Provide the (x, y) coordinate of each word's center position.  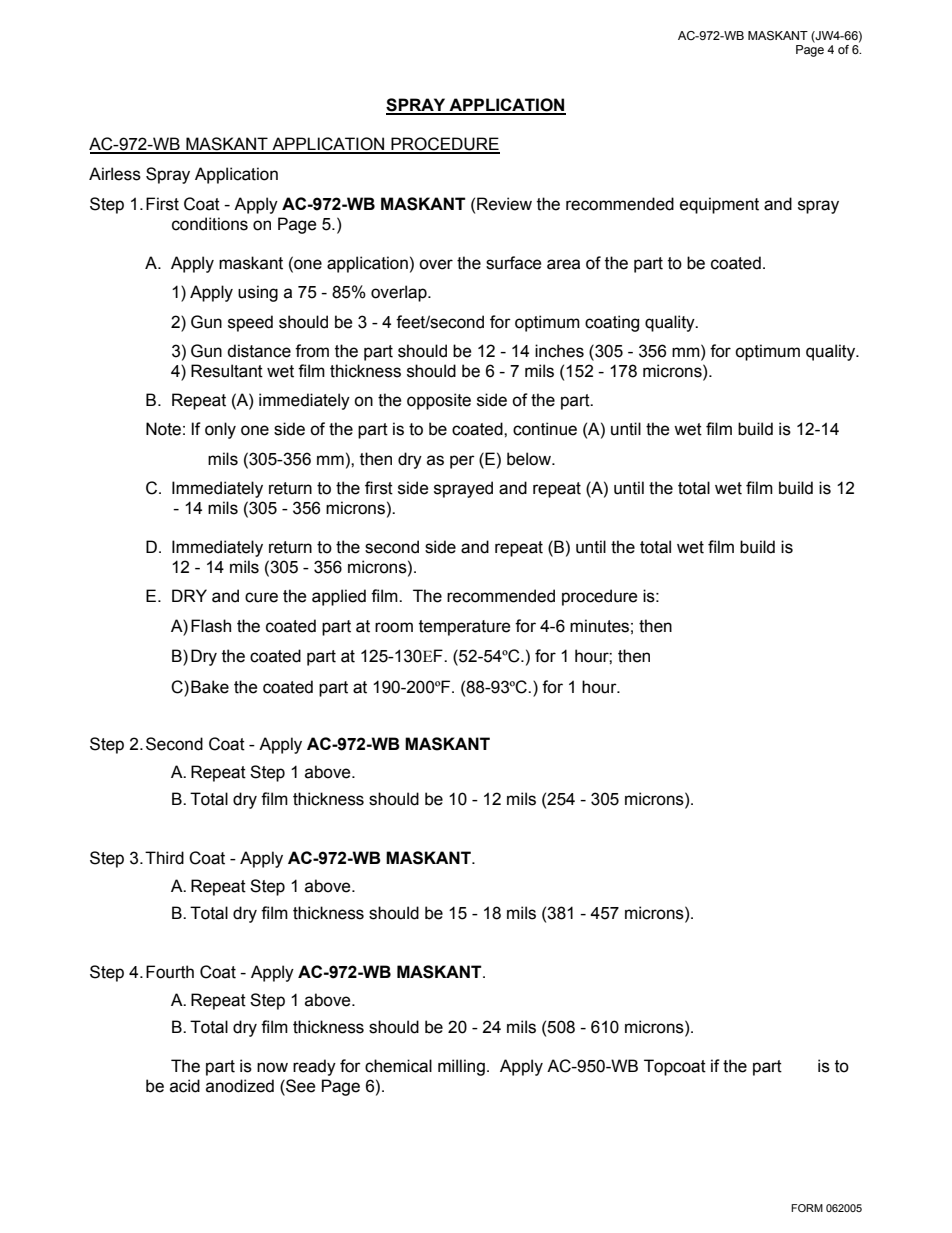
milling (461, 1067)
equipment (719, 205)
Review (504, 204)
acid (185, 1086)
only (220, 430)
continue (545, 429)
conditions (210, 224)
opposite (439, 401)
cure (261, 597)
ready (314, 1067)
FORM (807, 1208)
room (394, 627)
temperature (464, 628)
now (272, 1067)
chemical (398, 1066)
